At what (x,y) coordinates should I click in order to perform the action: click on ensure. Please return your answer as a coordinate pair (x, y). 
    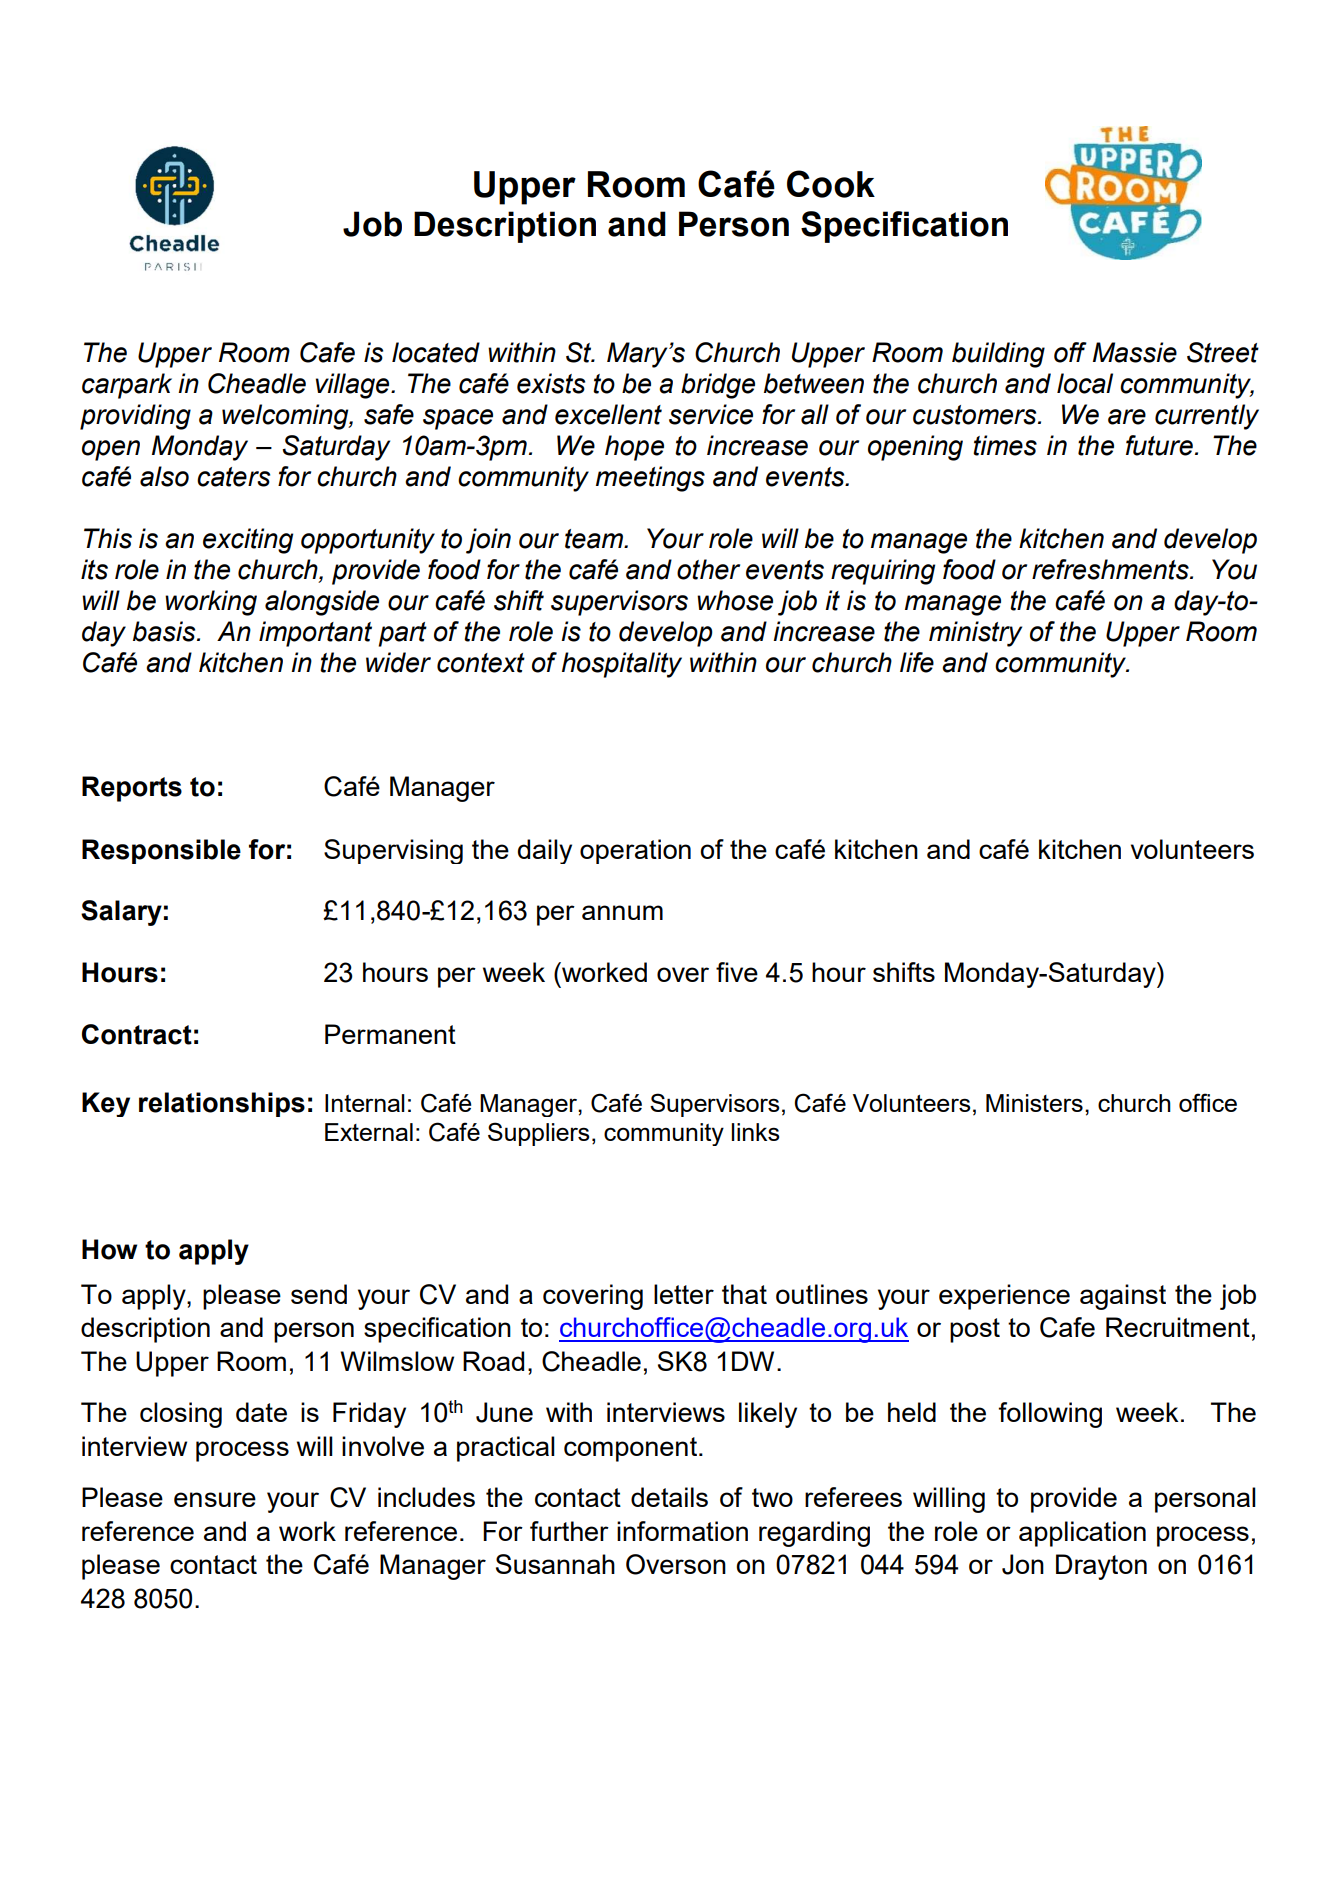
    Looking at the image, I should click on (215, 1499).
